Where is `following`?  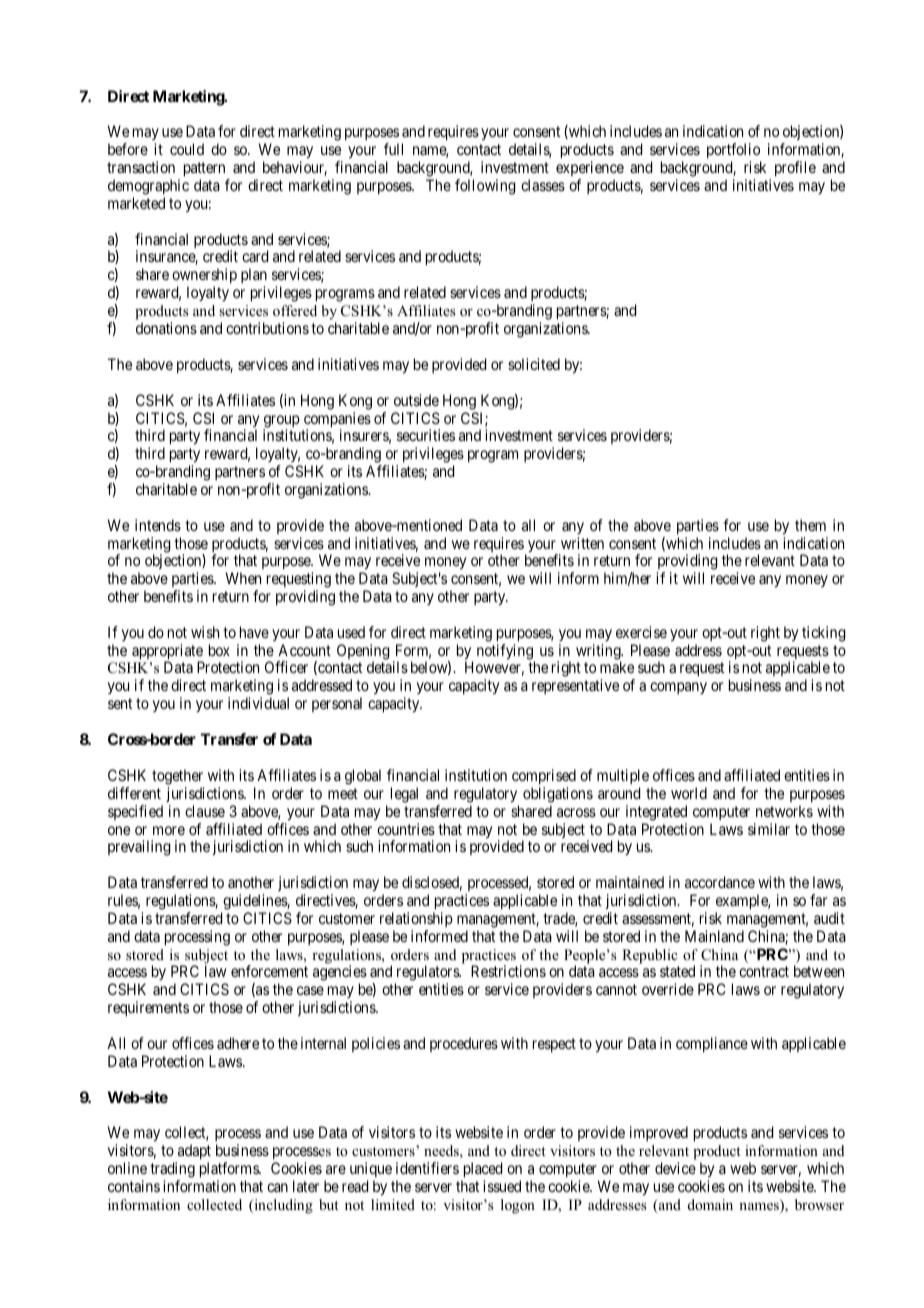 following is located at coordinates (485, 187).
